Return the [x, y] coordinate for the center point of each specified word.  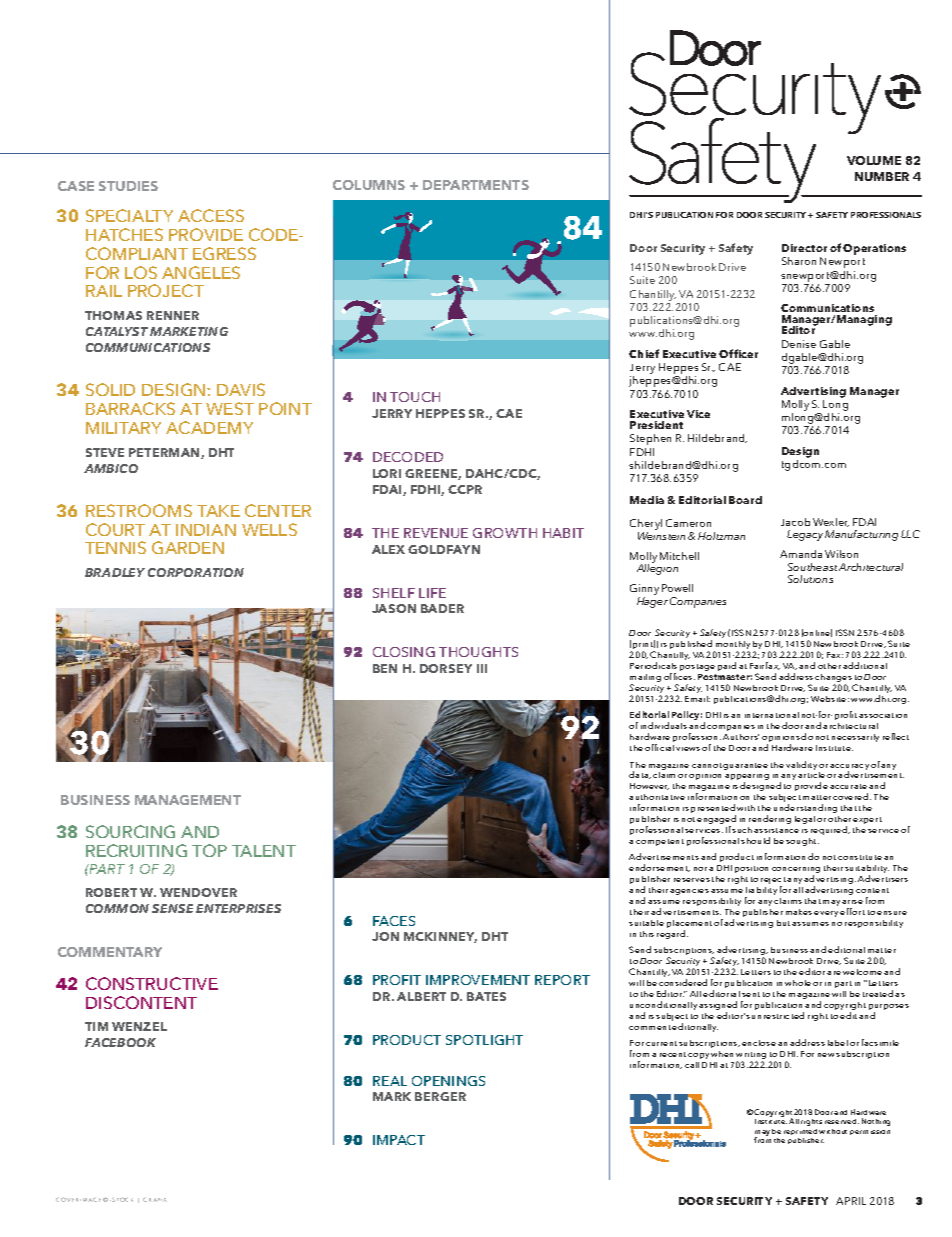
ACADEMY [209, 427]
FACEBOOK [120, 1042]
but [783, 923]
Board [745, 500]
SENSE [172, 908]
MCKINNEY [440, 937]
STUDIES [128, 186]
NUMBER [882, 176]
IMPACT [399, 1140]
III [482, 668]
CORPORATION [196, 572]
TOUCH [415, 397]
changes [833, 679]
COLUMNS [369, 185]
